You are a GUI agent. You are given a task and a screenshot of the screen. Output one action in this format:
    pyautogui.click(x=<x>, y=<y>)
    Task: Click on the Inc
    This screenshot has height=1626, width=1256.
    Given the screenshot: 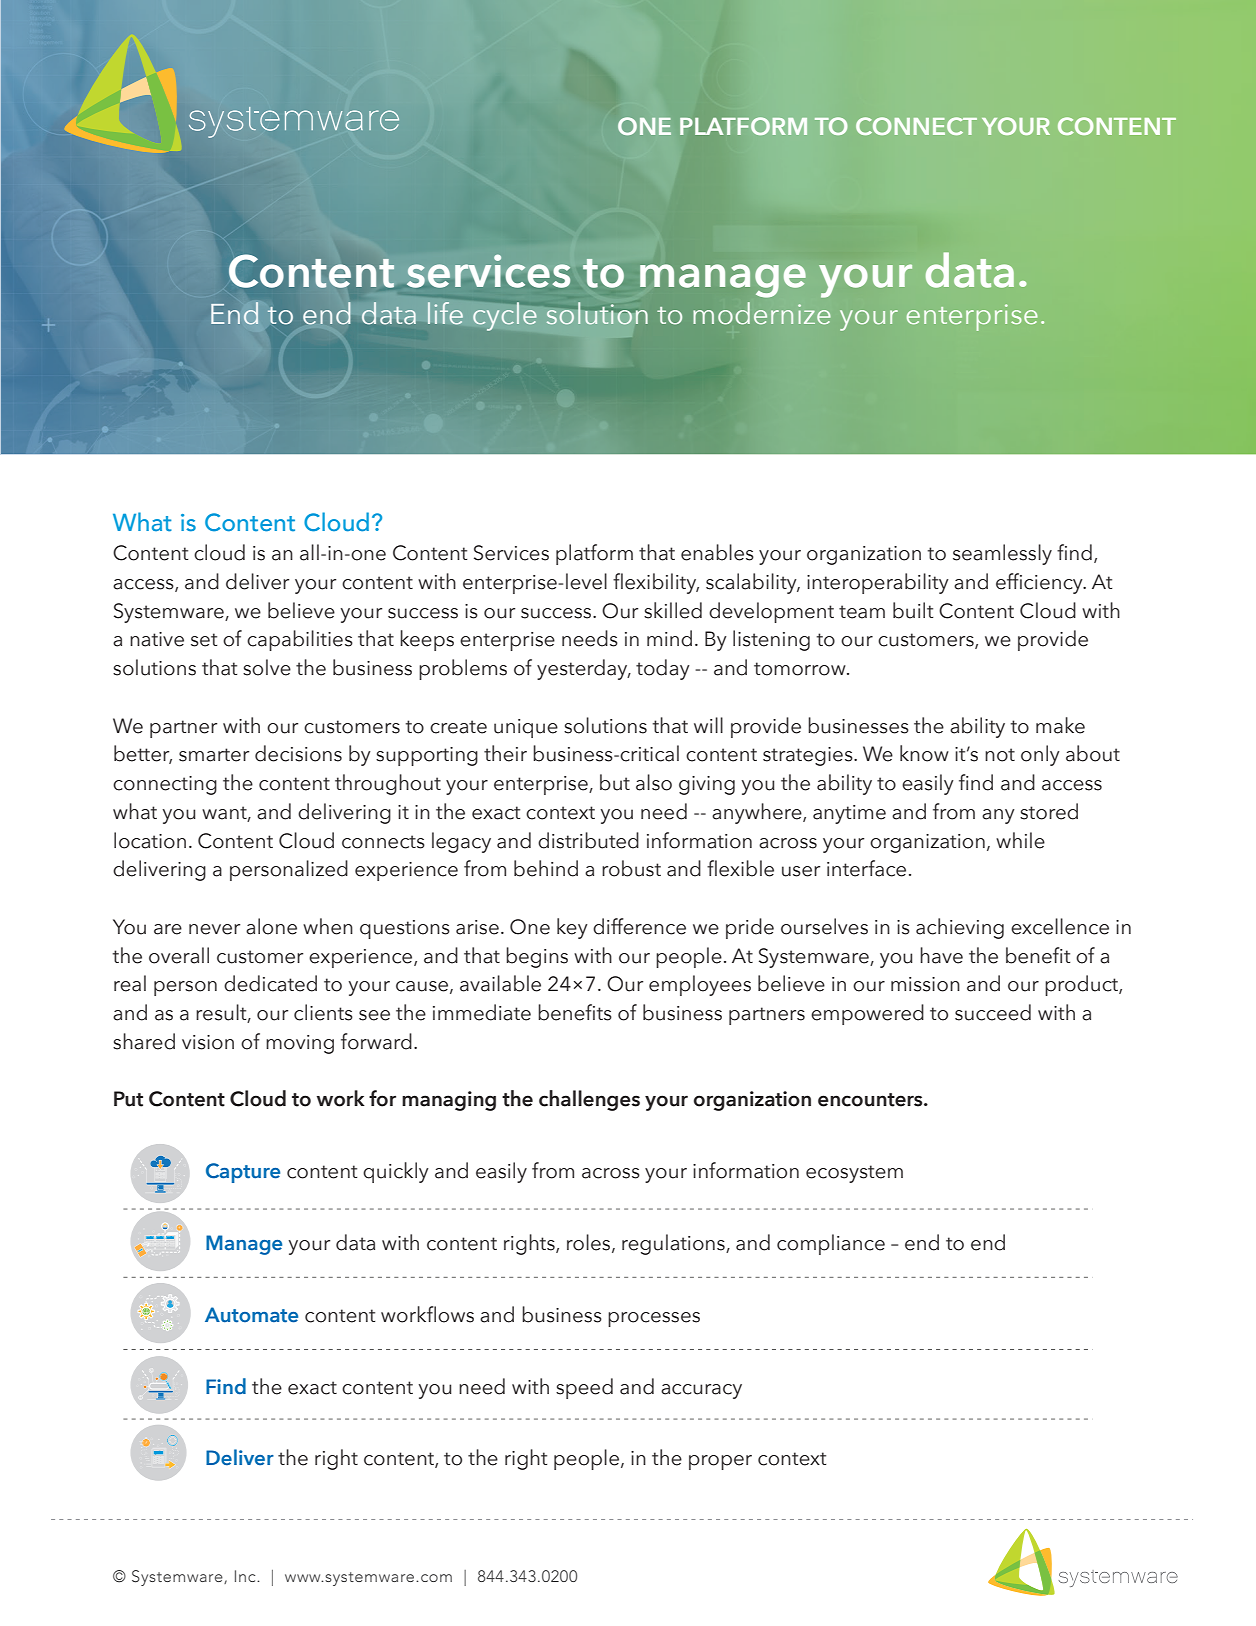 What is the action you would take?
    pyautogui.click(x=246, y=1576)
